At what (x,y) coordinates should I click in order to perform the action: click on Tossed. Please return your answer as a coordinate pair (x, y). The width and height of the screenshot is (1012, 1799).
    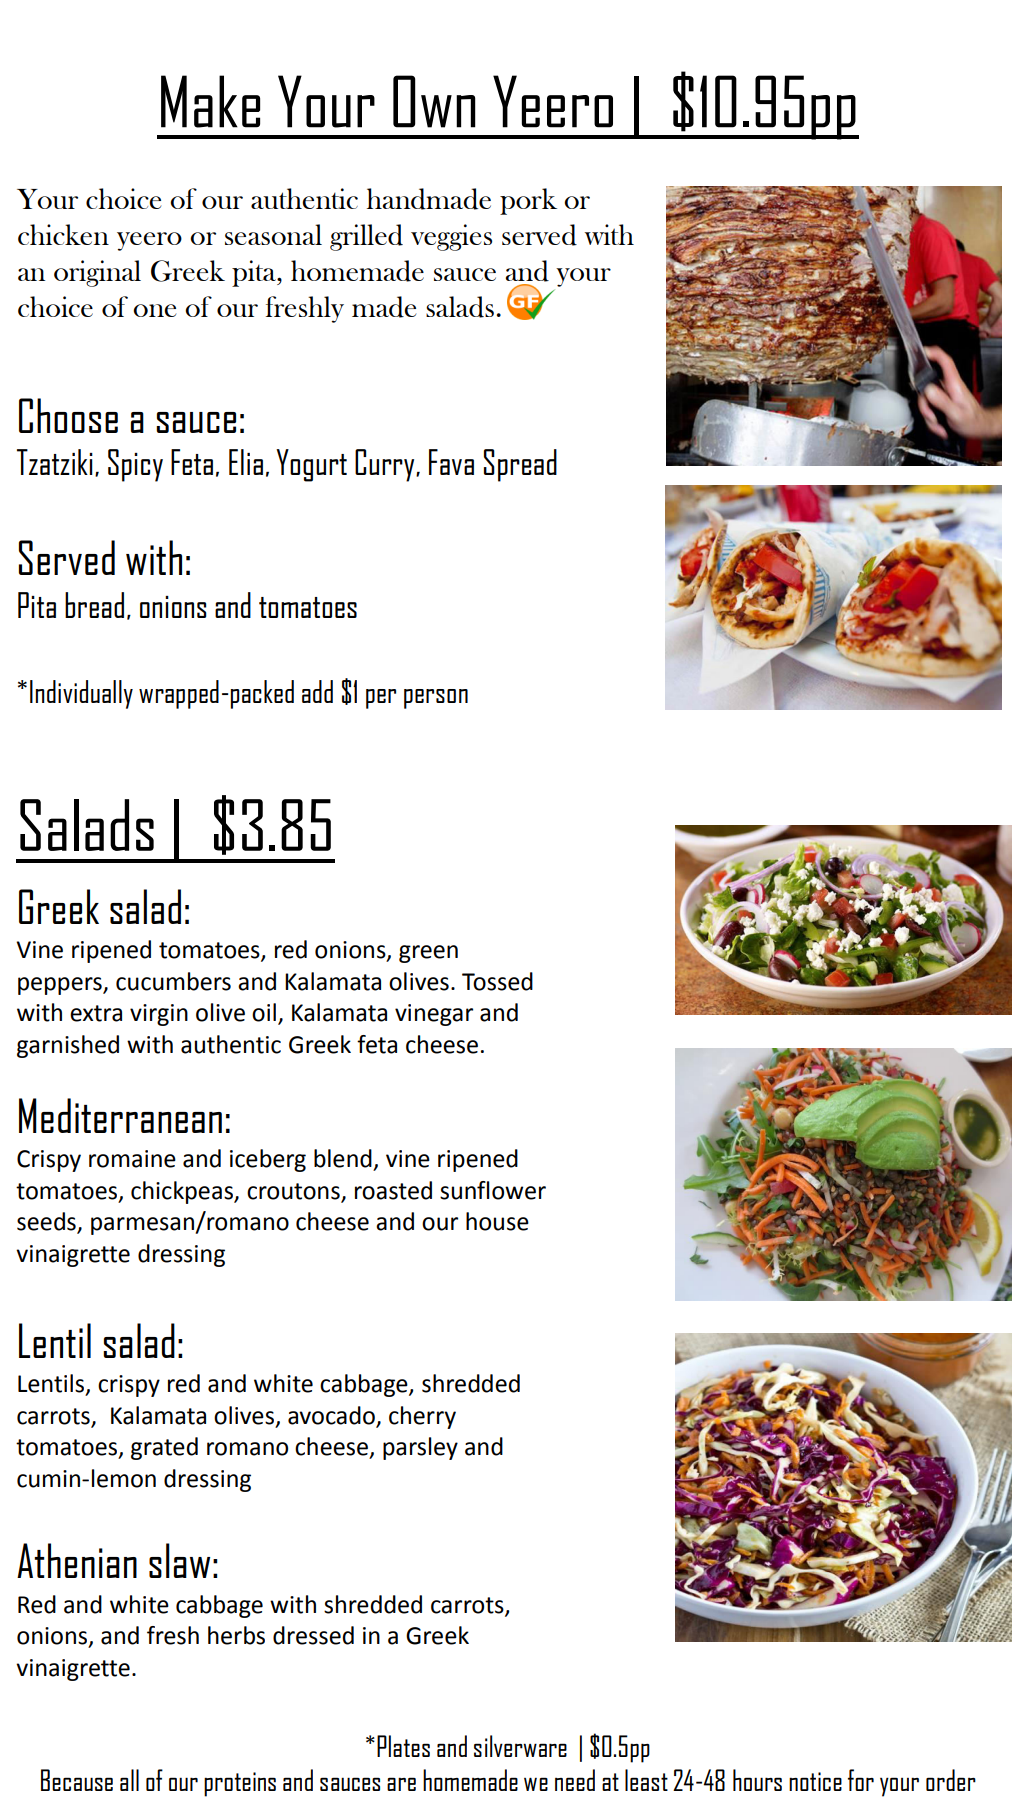
    Looking at the image, I should click on (497, 981).
